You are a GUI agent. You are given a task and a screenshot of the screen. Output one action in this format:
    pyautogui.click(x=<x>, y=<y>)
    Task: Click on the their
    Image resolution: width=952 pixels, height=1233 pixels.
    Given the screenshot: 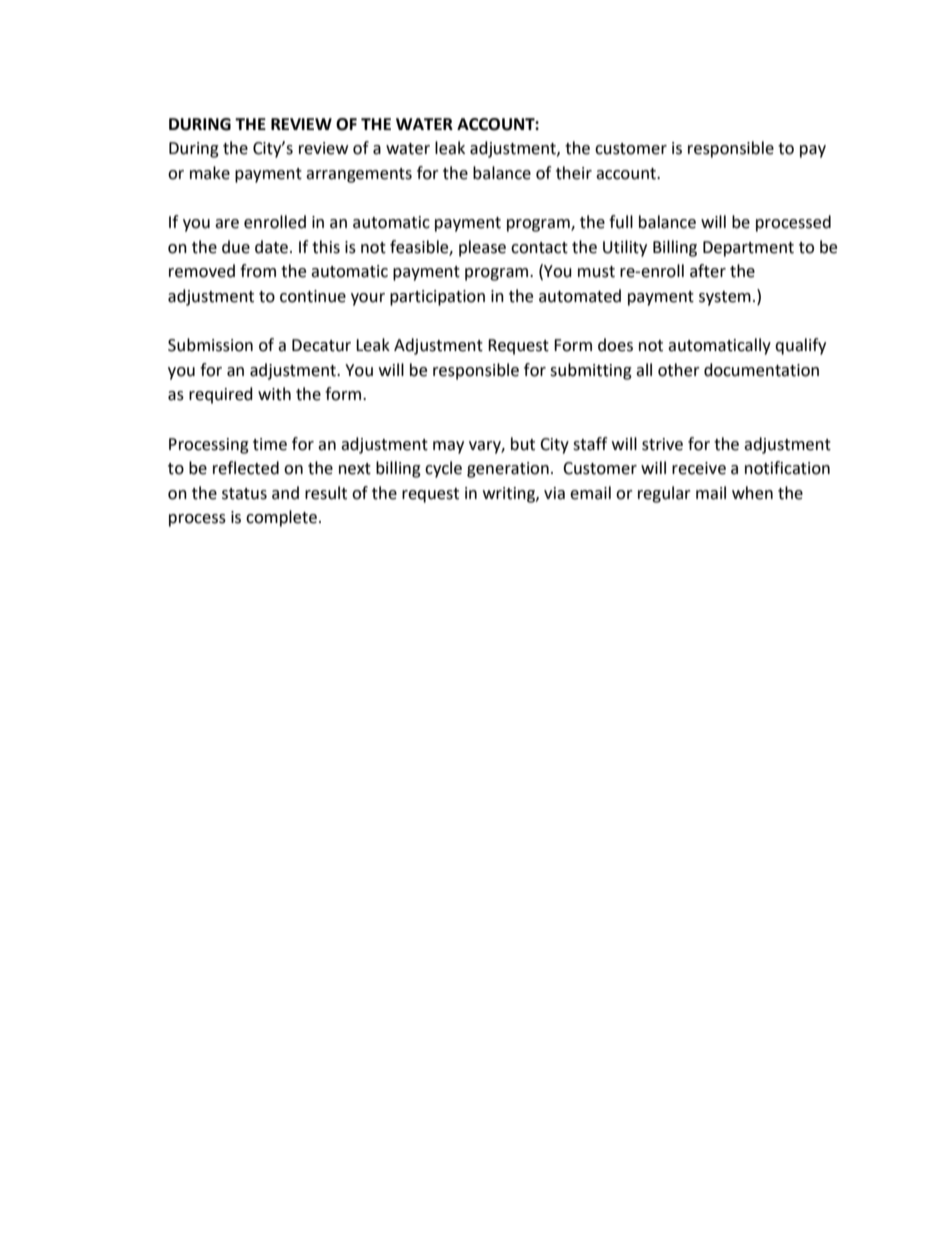 What is the action you would take?
    pyautogui.click(x=574, y=173)
